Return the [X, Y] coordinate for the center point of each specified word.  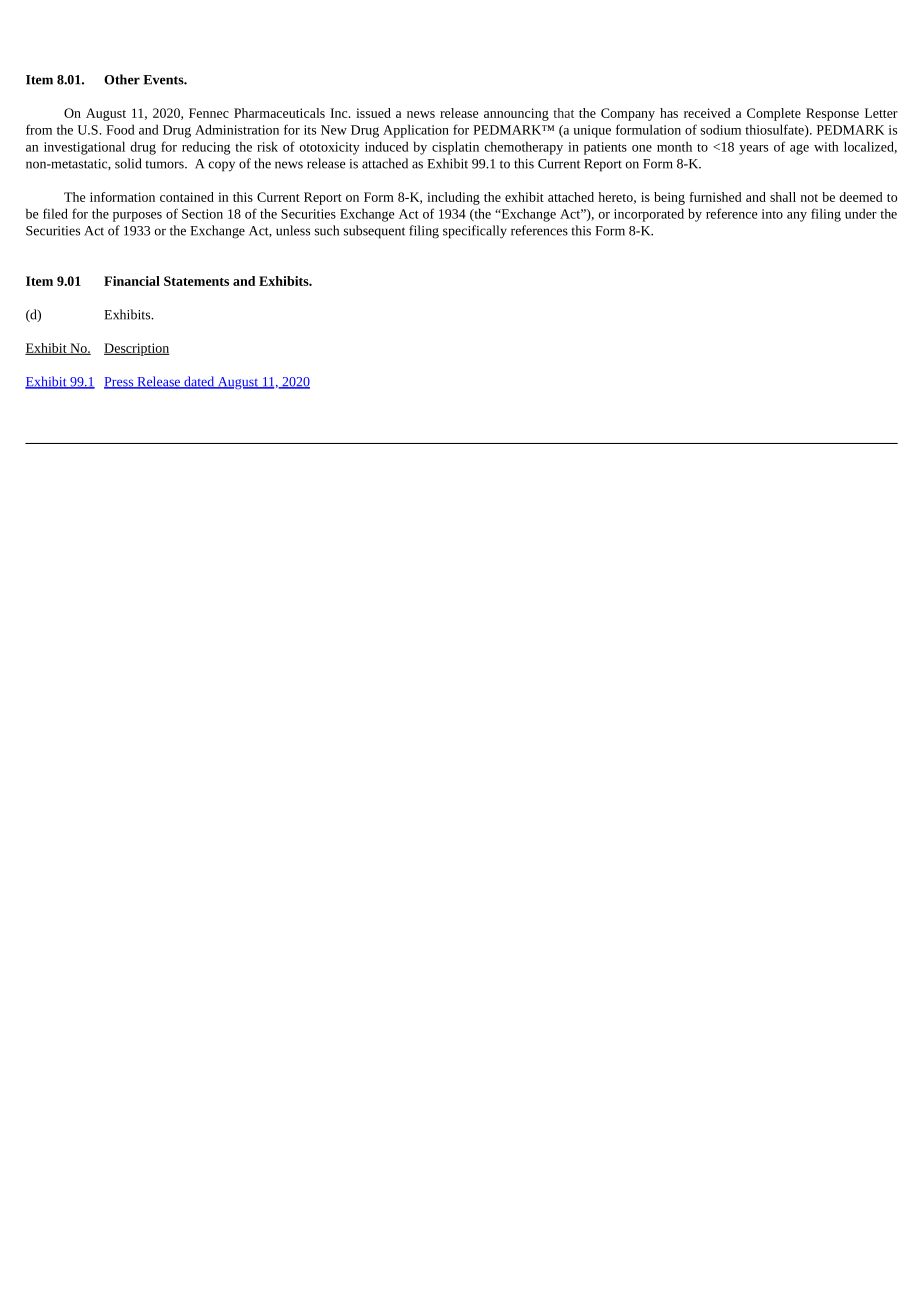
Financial [132, 281]
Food [120, 129]
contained [187, 197]
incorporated [649, 215]
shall [783, 197]
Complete [774, 114]
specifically [475, 232]
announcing [516, 114]
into [772, 214]
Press [120, 383]
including [453, 198]
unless [293, 230]
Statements [196, 281]
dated [199, 382]
